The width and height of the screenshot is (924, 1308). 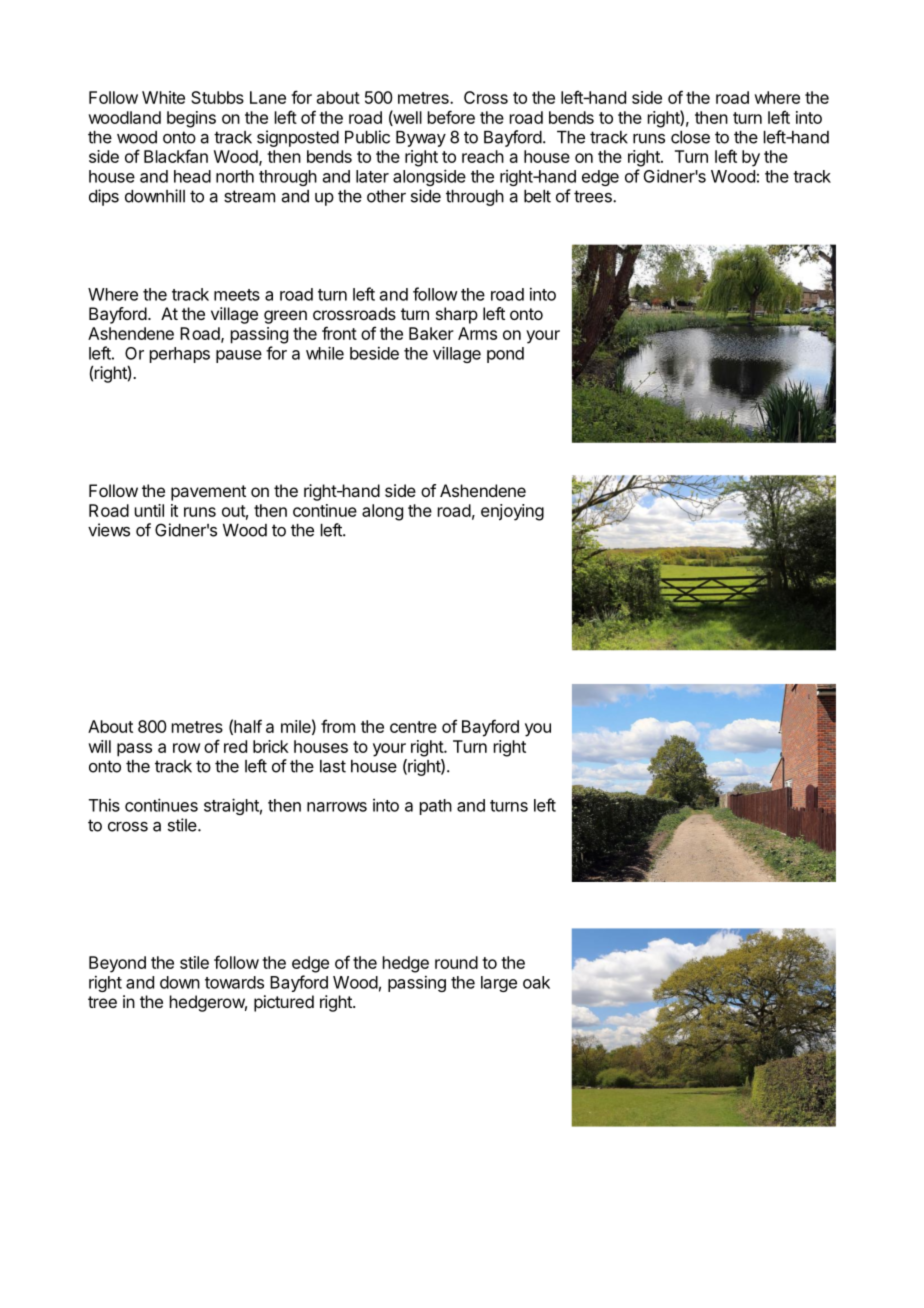 I want to click on close, so click(x=690, y=137).
